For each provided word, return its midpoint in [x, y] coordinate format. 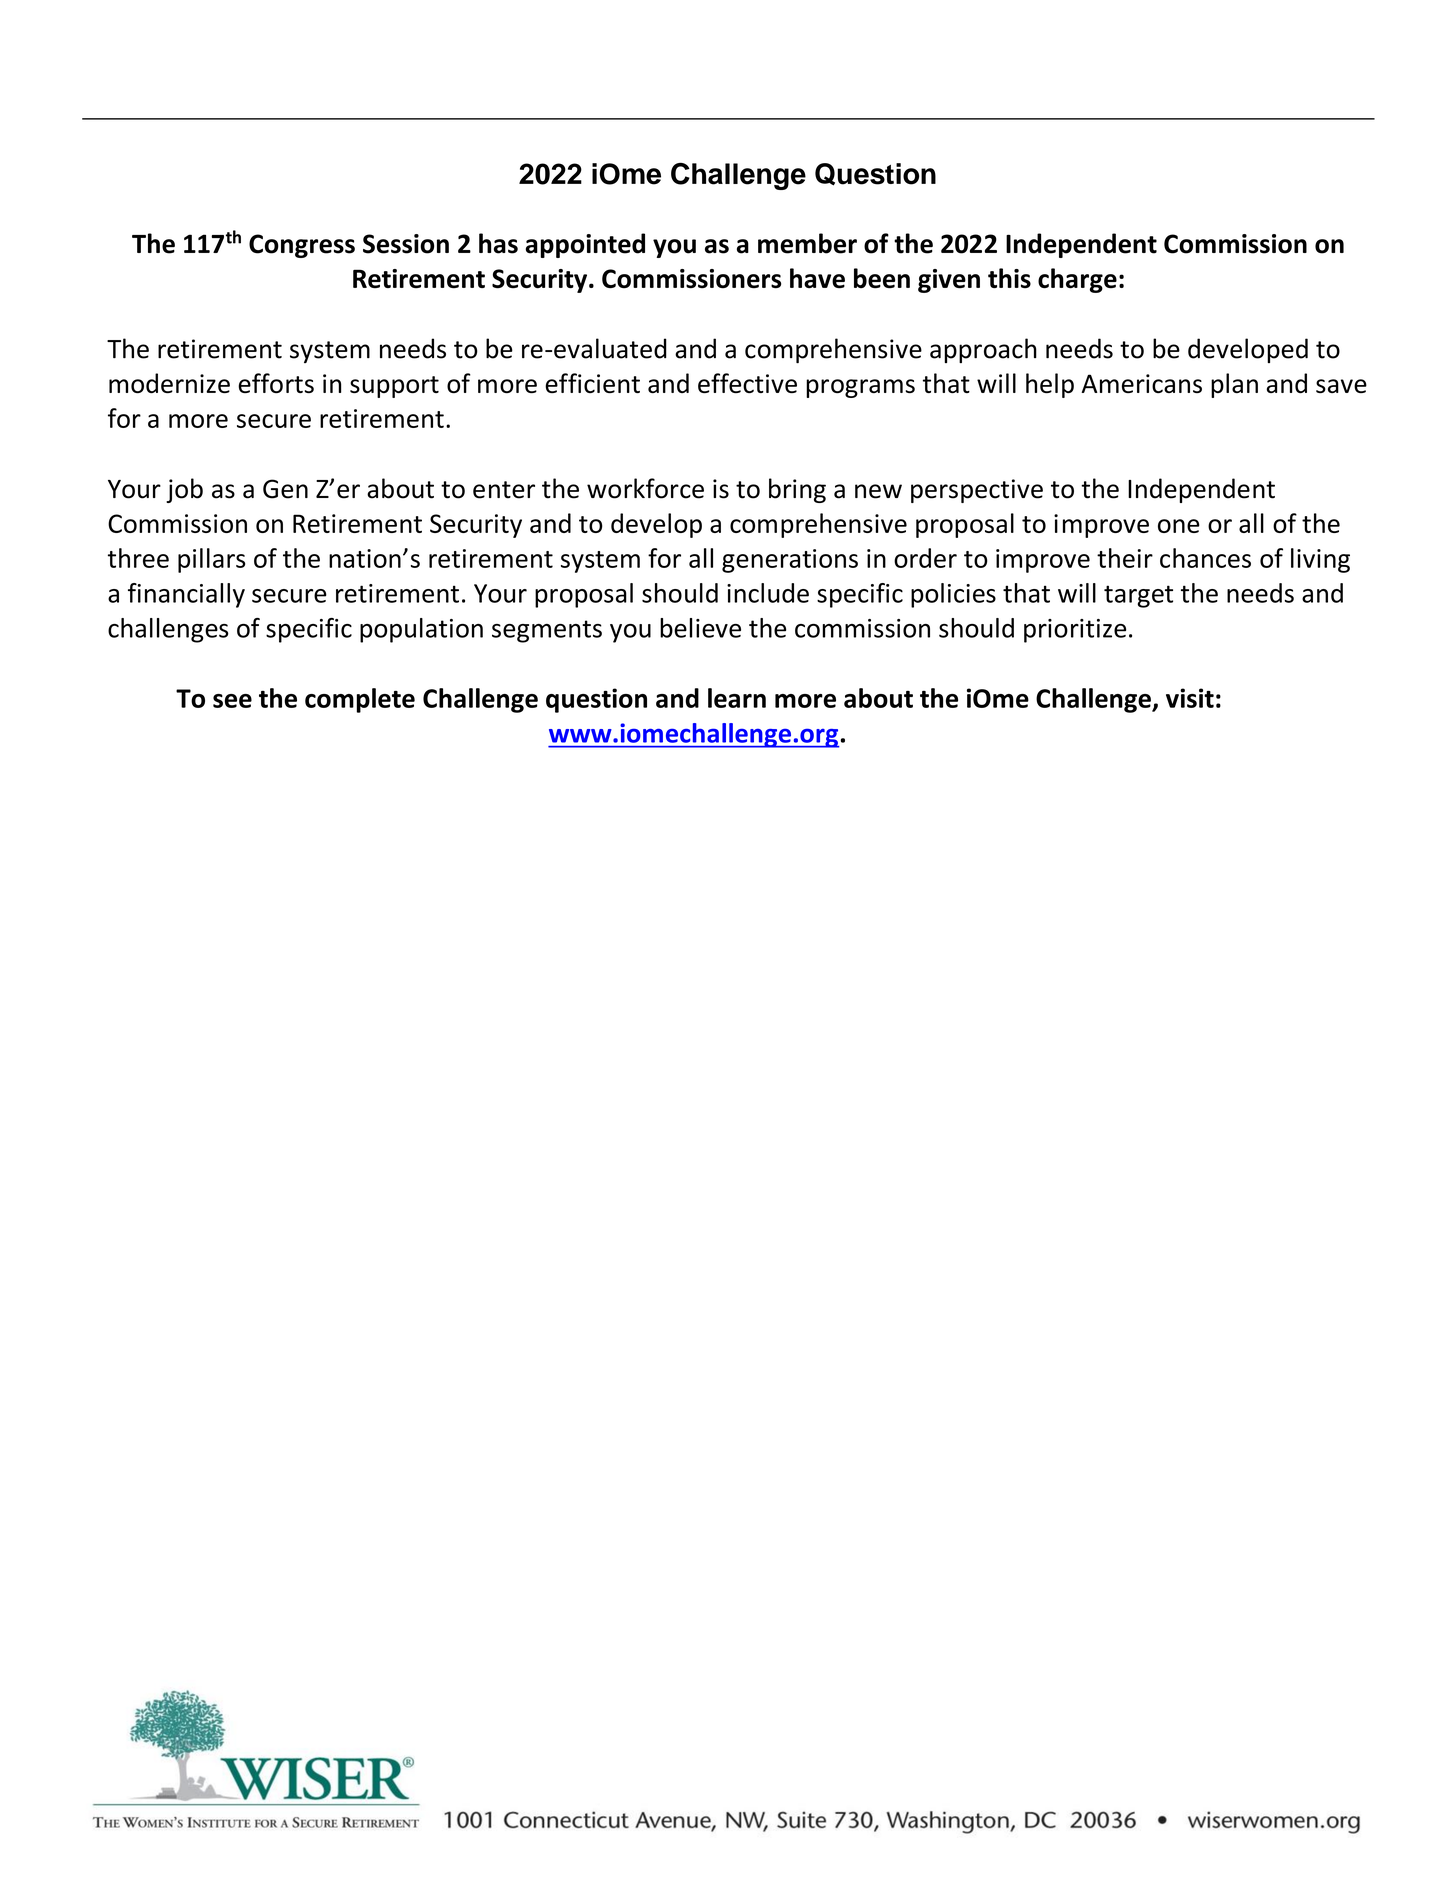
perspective [977, 491]
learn [737, 698]
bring [797, 490]
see [232, 701]
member [807, 243]
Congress [302, 246]
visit [1190, 698]
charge [1077, 280]
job [184, 490]
